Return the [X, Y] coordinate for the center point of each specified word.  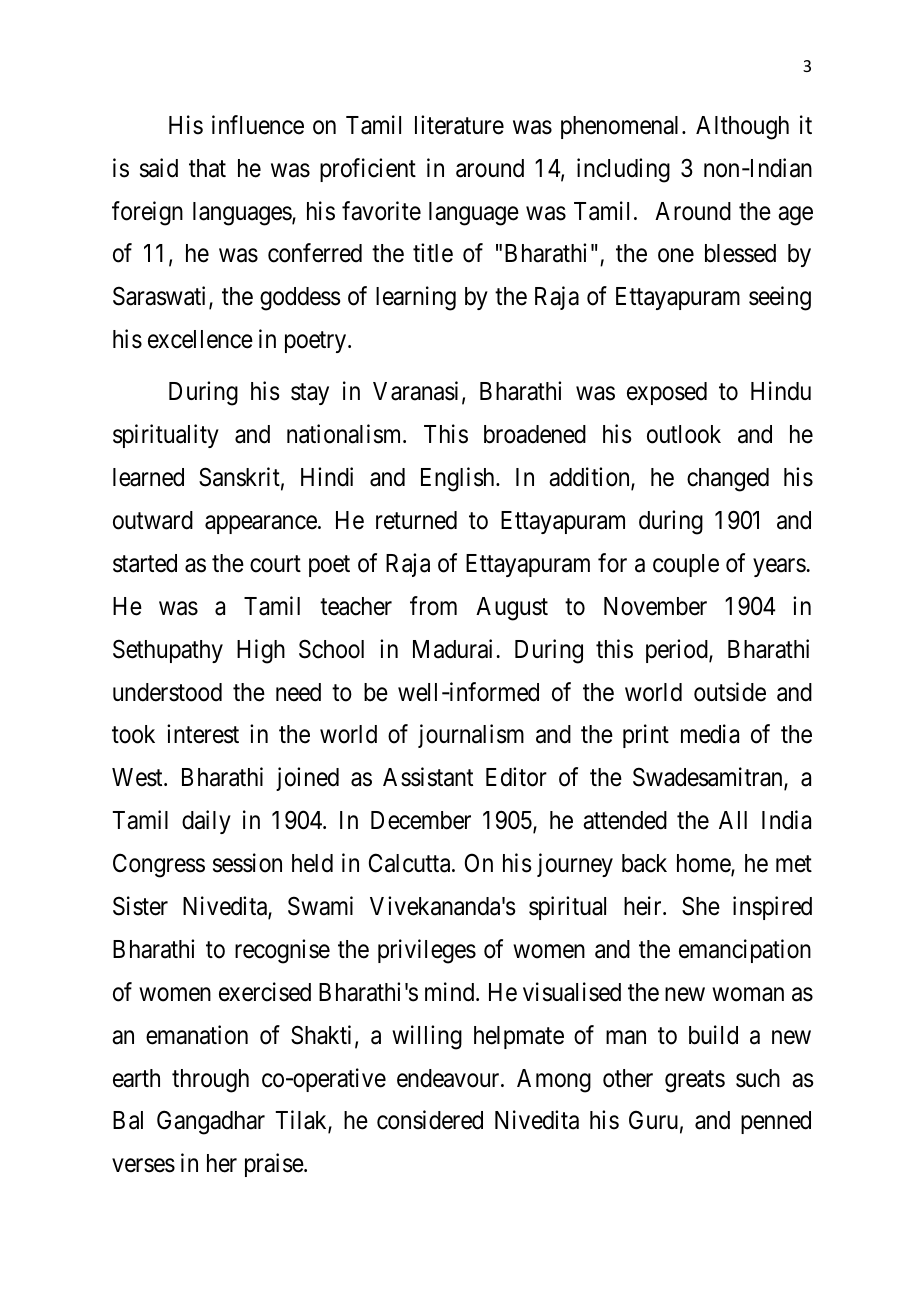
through [210, 1081]
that [207, 168]
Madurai [455, 649]
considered [430, 1120]
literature [459, 125]
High [261, 651]
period [678, 651]
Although [742, 128]
